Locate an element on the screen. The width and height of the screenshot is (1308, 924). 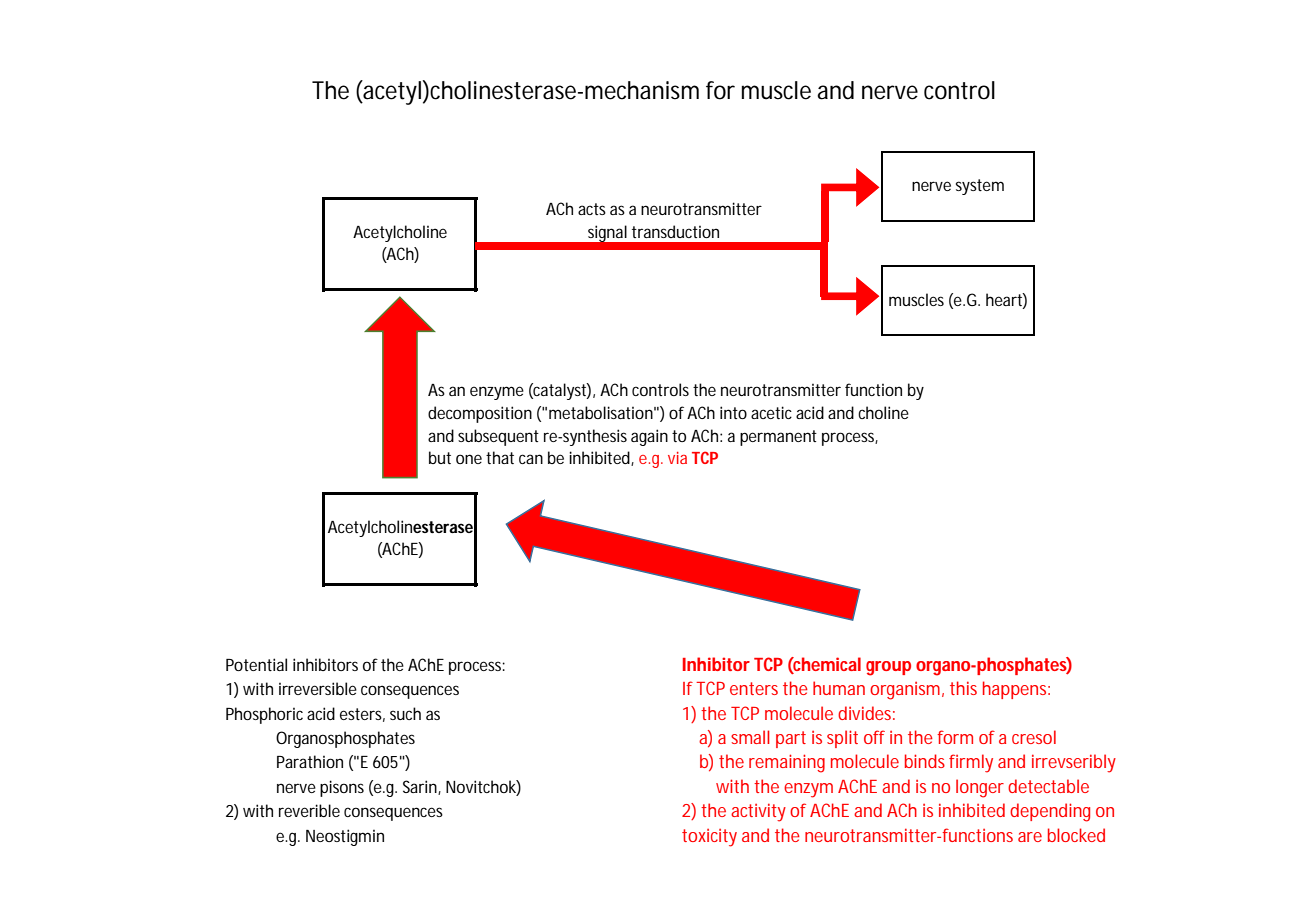
Potential is located at coordinates (256, 664).
